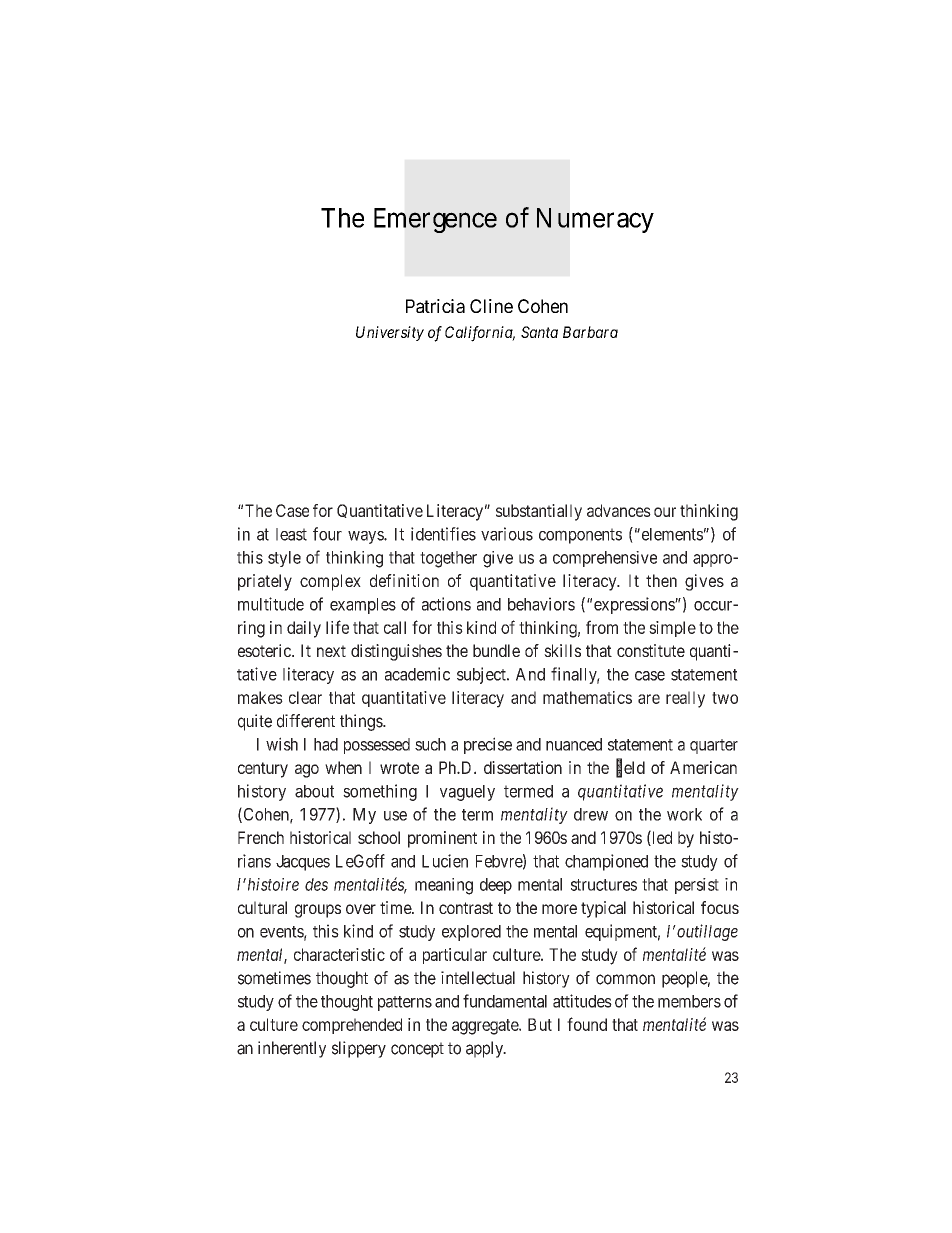  What do you see at coordinates (390, 333) in the screenshot?
I see `University` at bounding box center [390, 333].
